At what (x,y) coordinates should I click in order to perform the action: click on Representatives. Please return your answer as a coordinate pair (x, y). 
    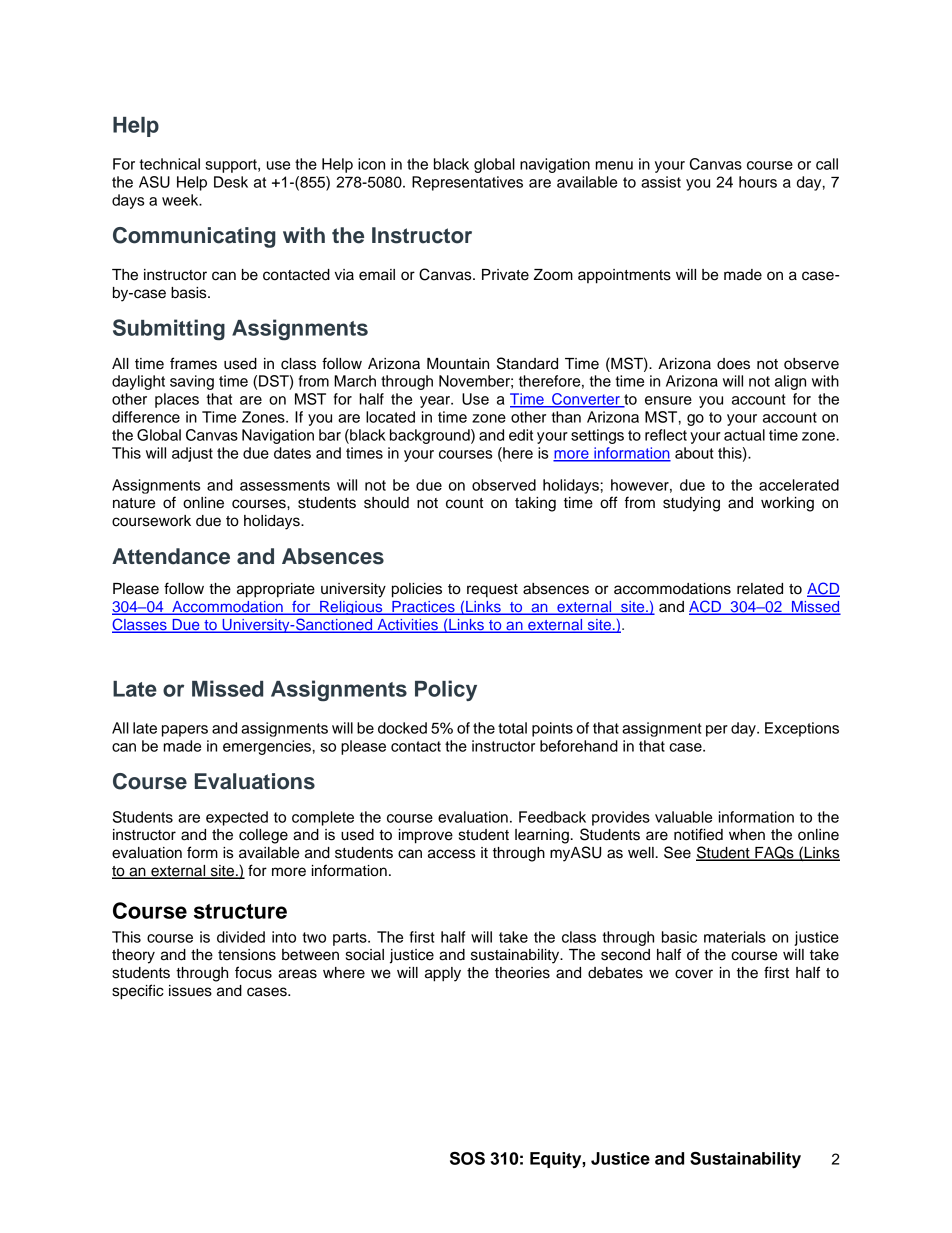
    Looking at the image, I should click on (467, 183).
